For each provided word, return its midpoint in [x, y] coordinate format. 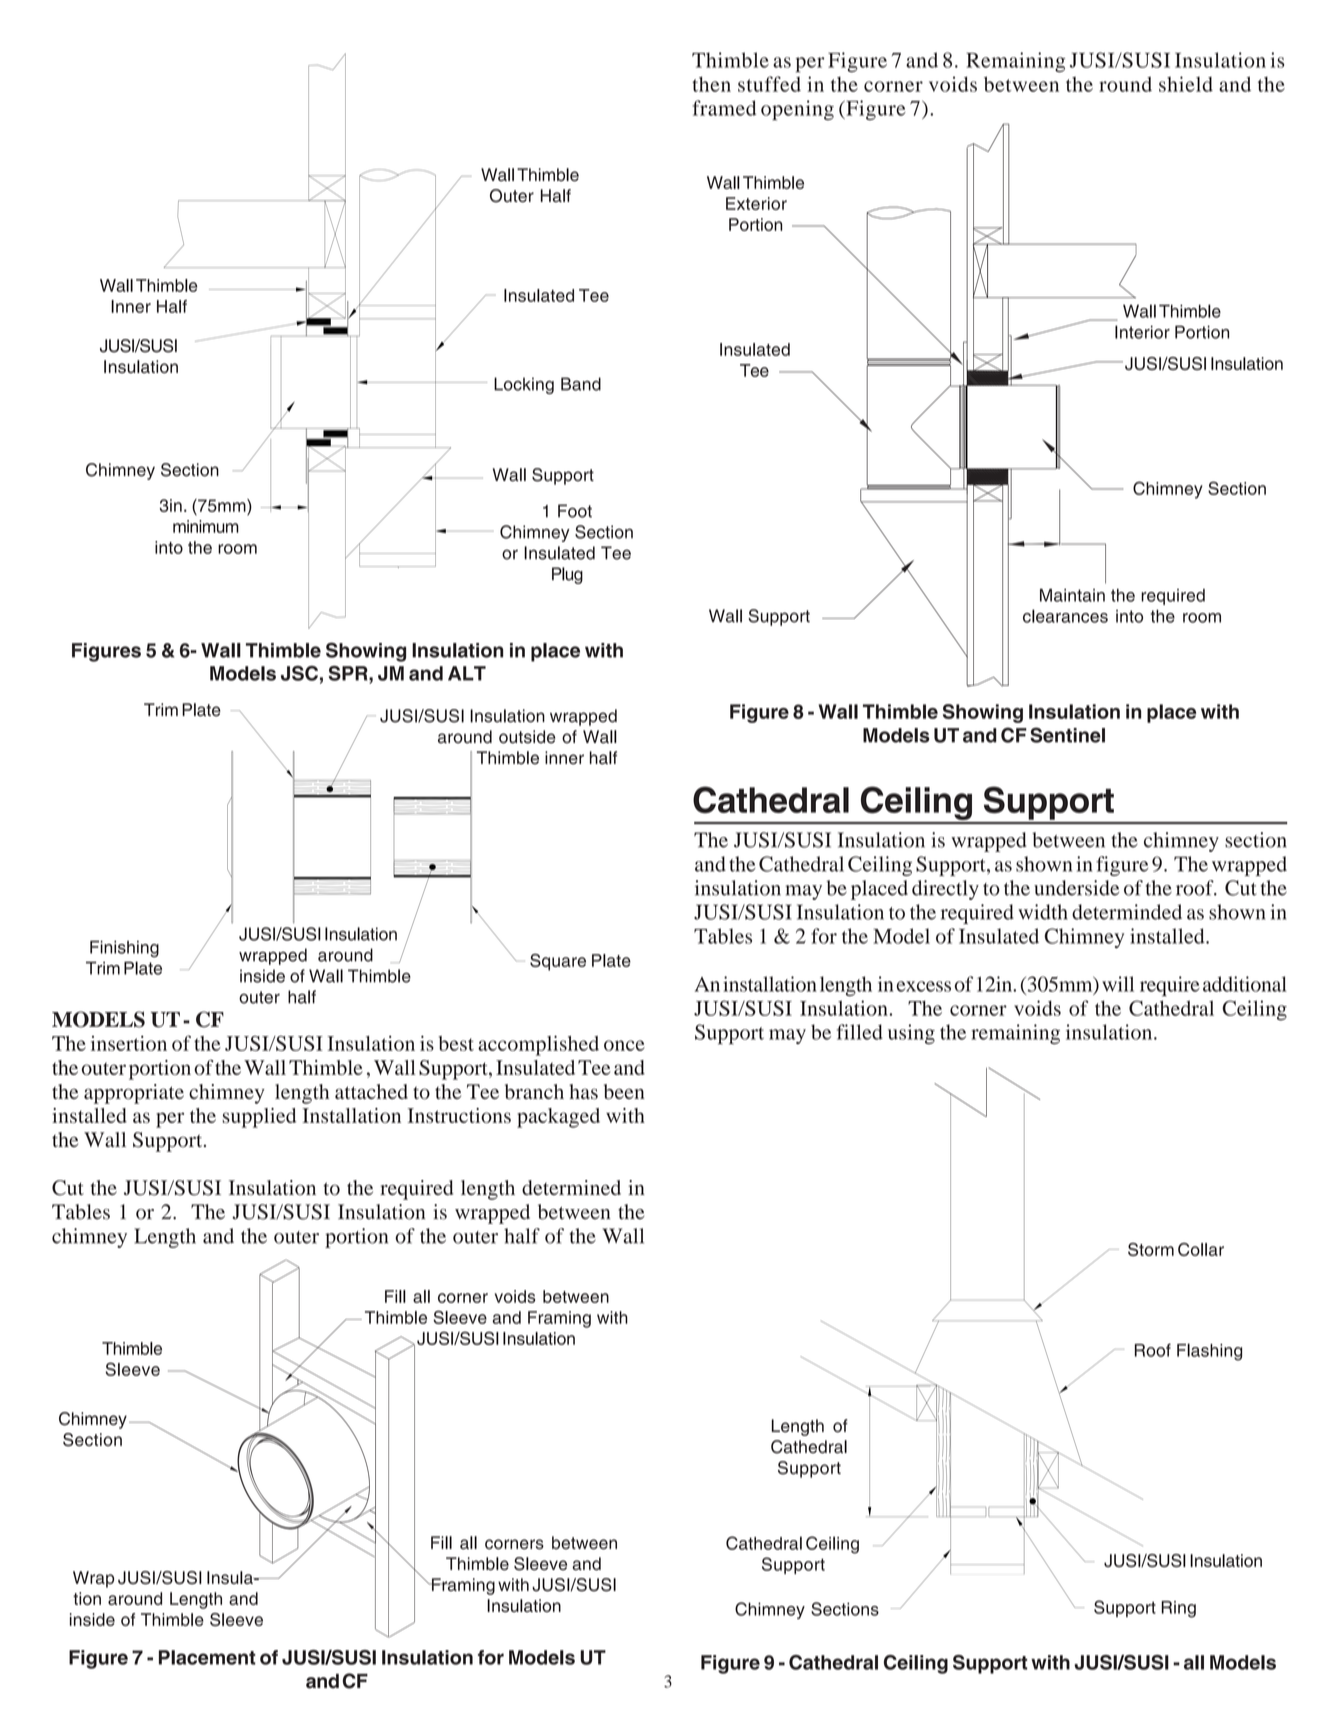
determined [571, 1187]
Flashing [1209, 1352]
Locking [524, 385]
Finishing [124, 949]
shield [1186, 84]
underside [1076, 888]
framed [724, 108]
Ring [1178, 1609]
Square [558, 962]
